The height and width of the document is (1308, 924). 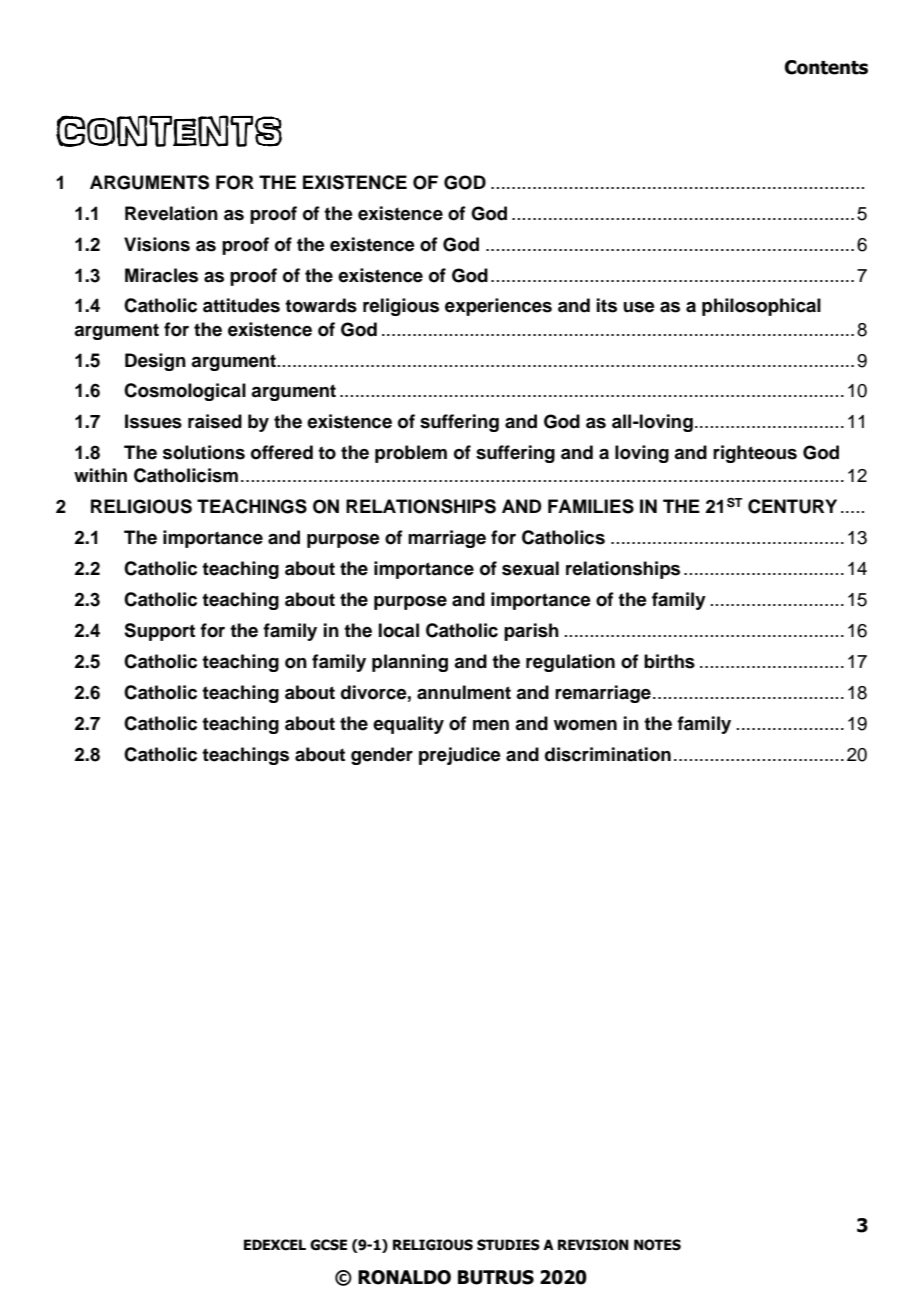 I want to click on Contents, so click(x=826, y=67).
